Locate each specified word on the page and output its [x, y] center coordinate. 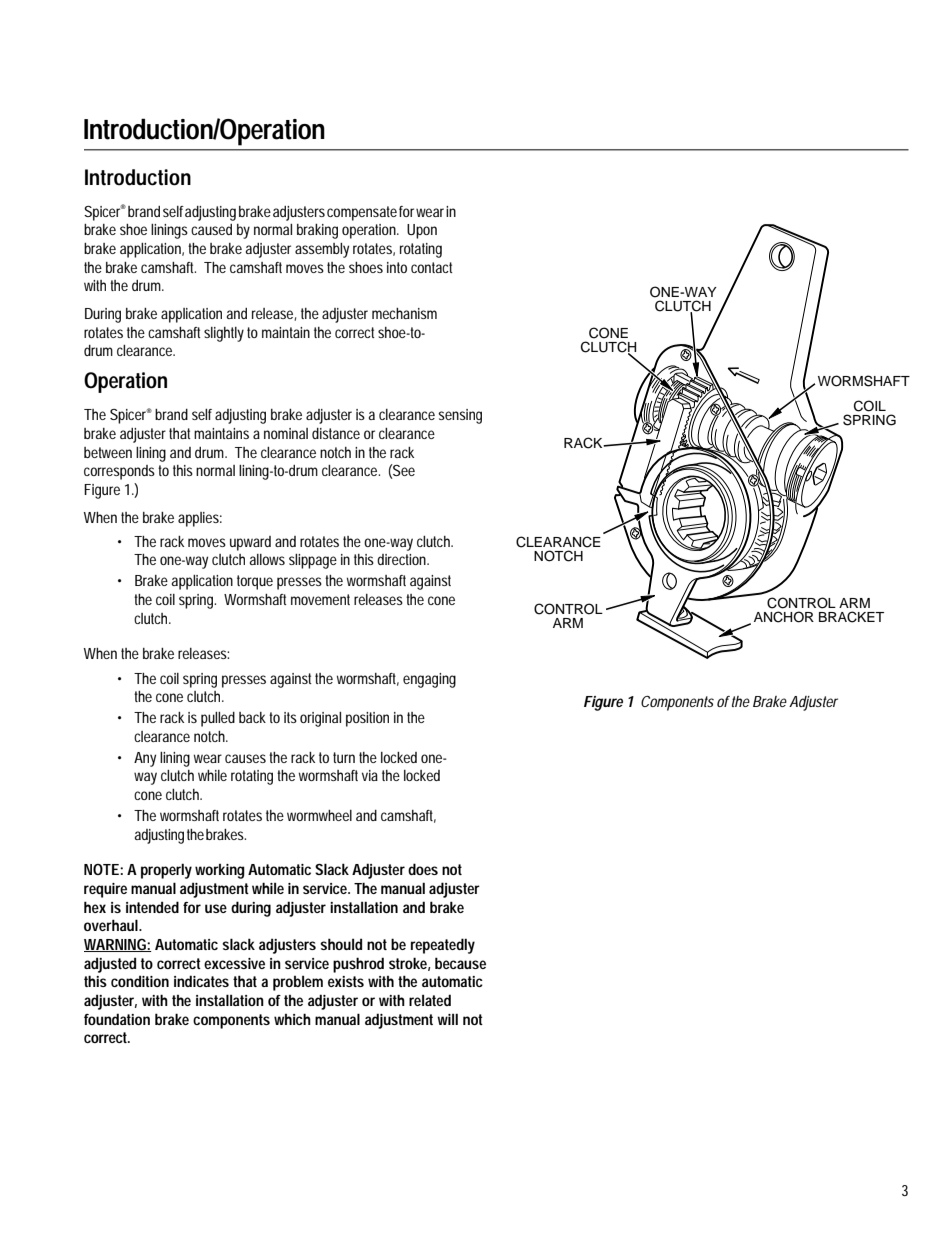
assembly [322, 250]
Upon [422, 231]
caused [211, 229]
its [290, 717]
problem [298, 983]
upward [250, 543]
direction [403, 559]
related [430, 1000]
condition [140, 981]
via [370, 775]
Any [145, 759]
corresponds [119, 472]
